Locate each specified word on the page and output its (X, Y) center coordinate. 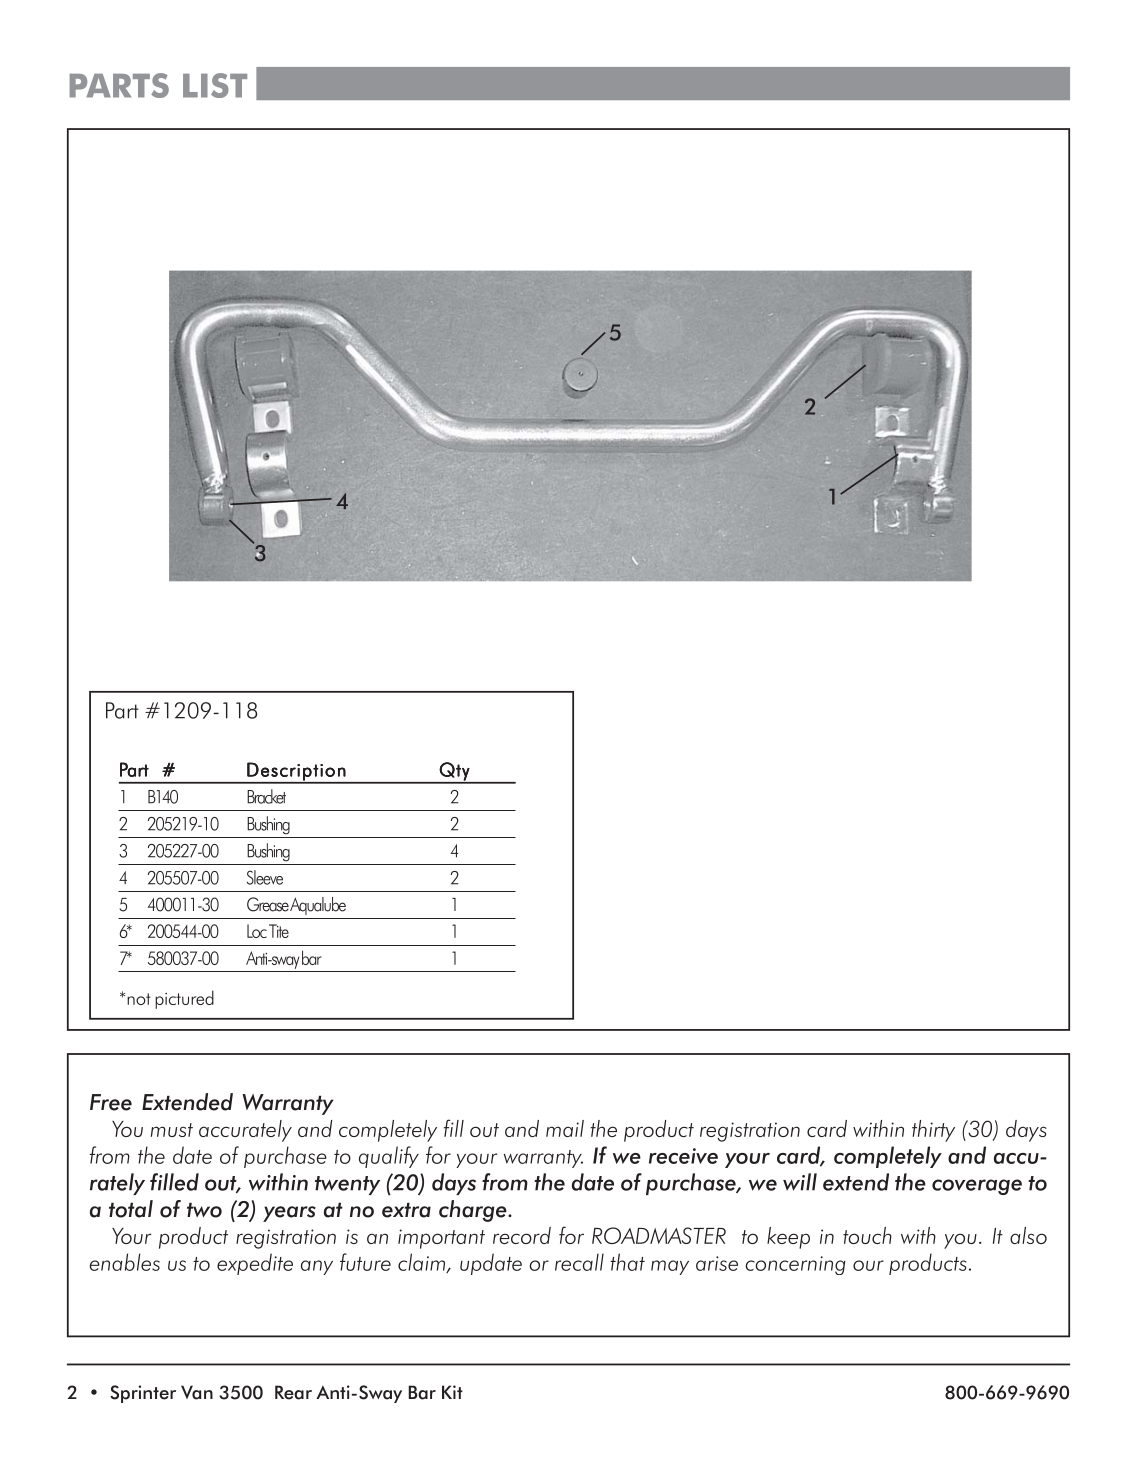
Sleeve (265, 877)
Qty (455, 772)
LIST (215, 85)
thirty (933, 1131)
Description (297, 772)
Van (197, 1392)
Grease (268, 904)
